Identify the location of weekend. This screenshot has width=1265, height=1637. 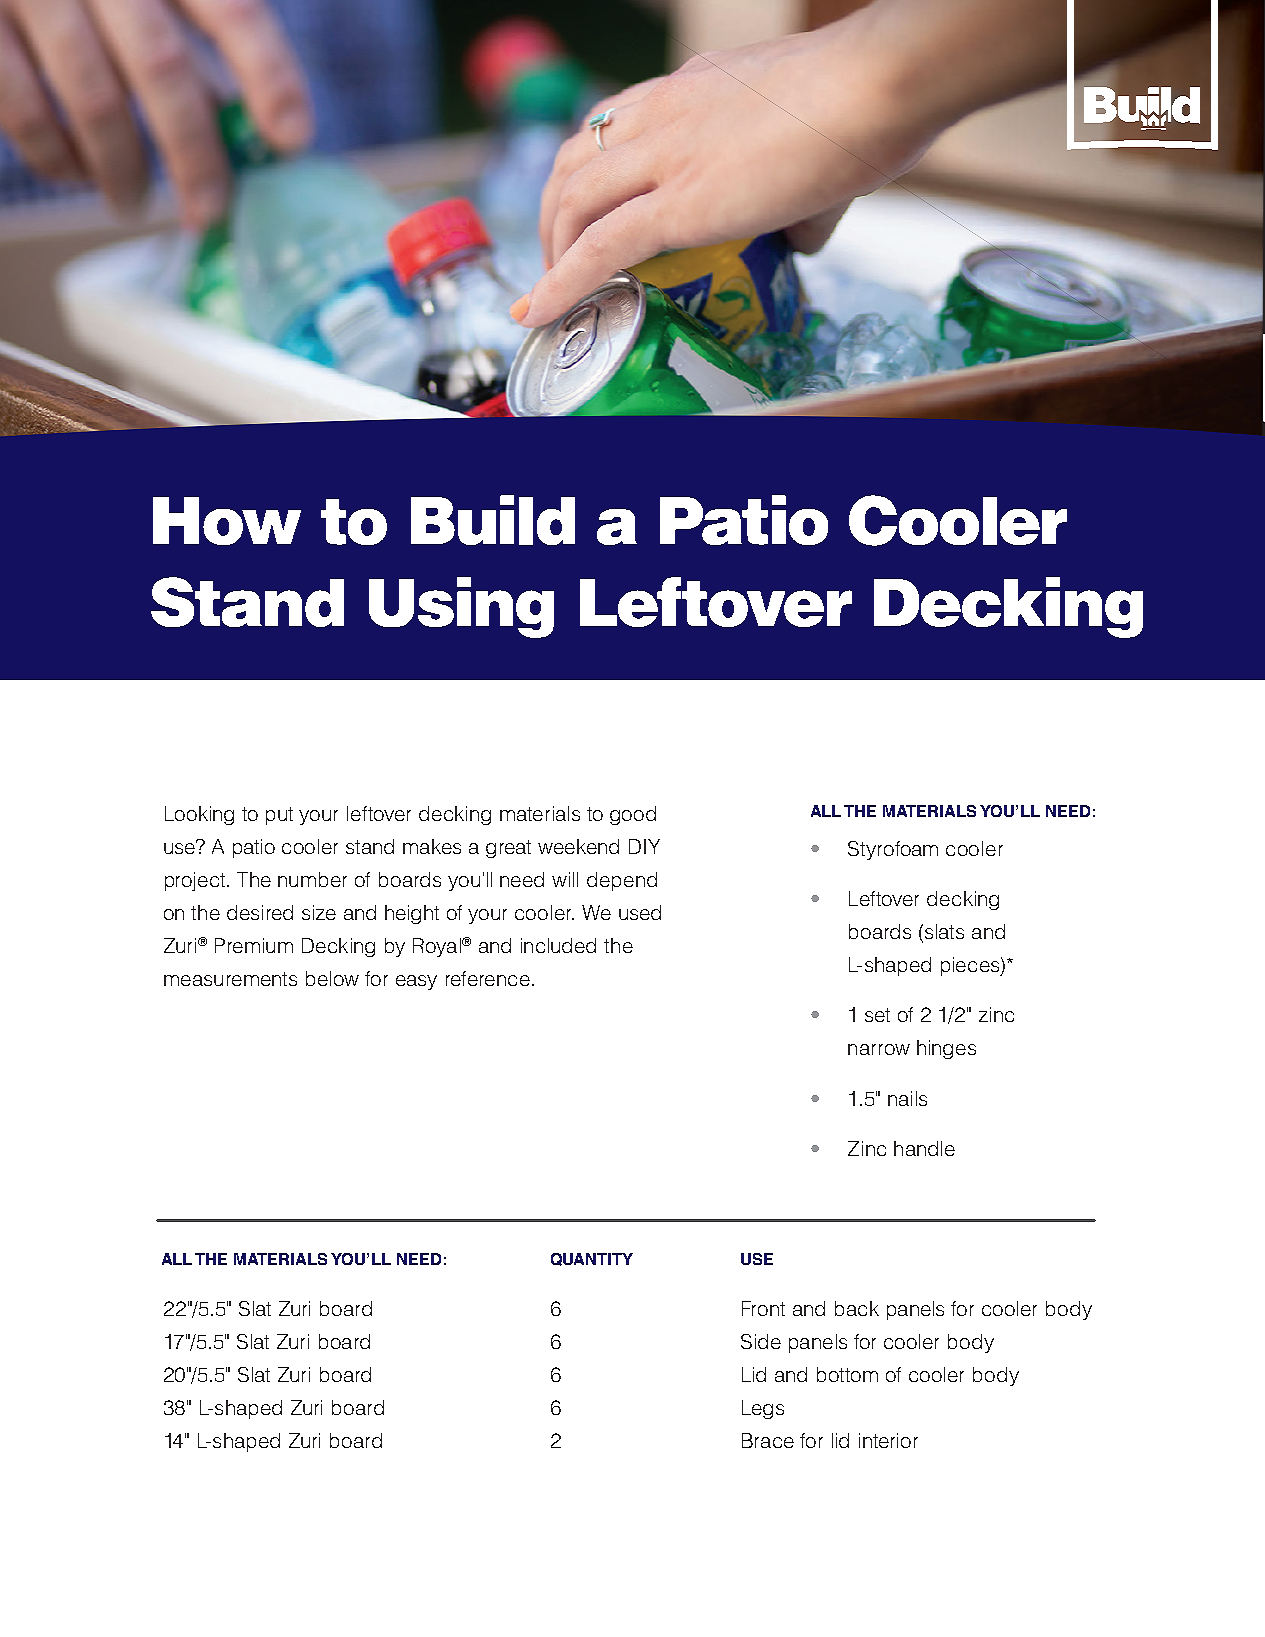
(578, 846).
